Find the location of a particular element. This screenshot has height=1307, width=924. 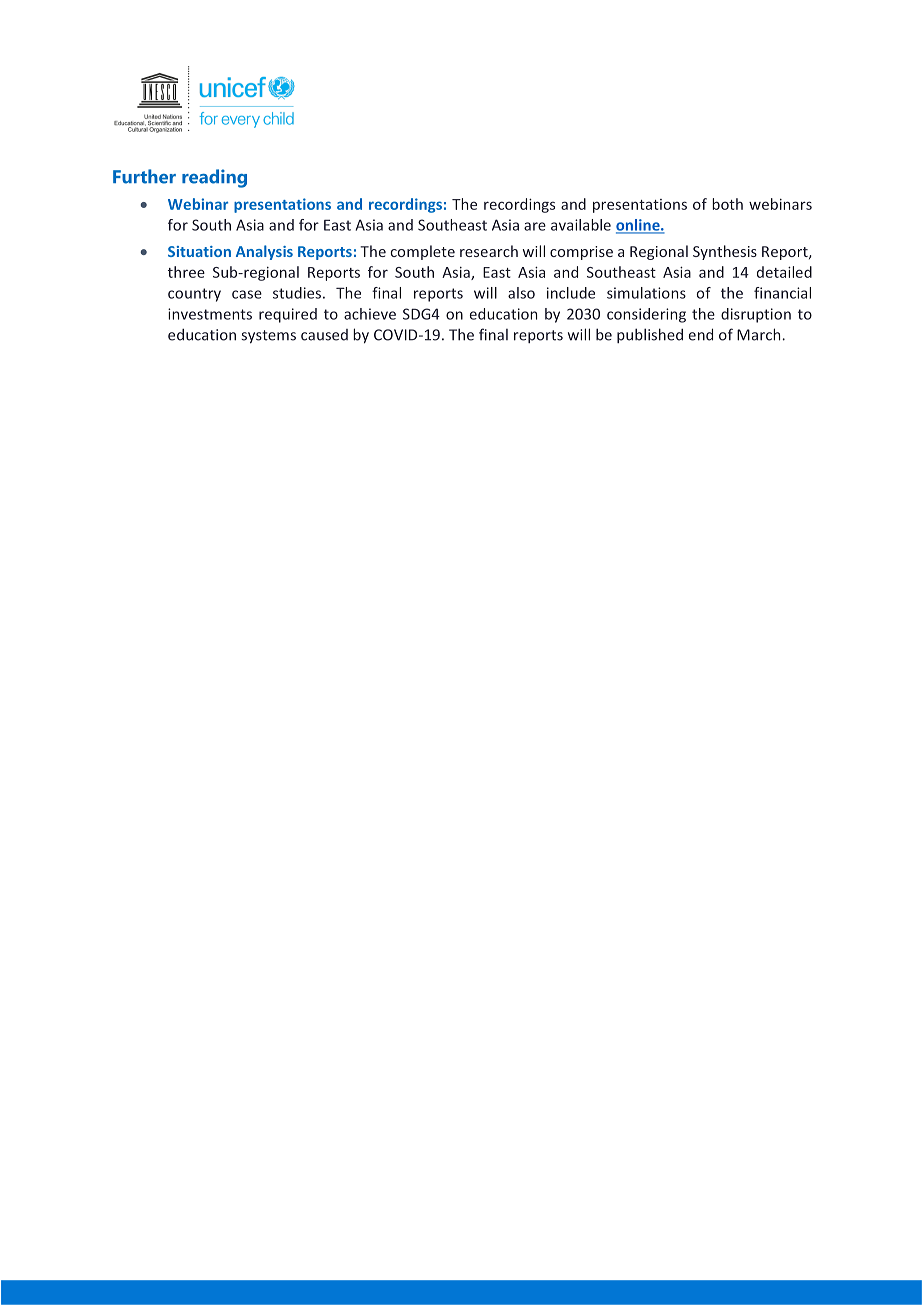

also is located at coordinates (521, 293).
